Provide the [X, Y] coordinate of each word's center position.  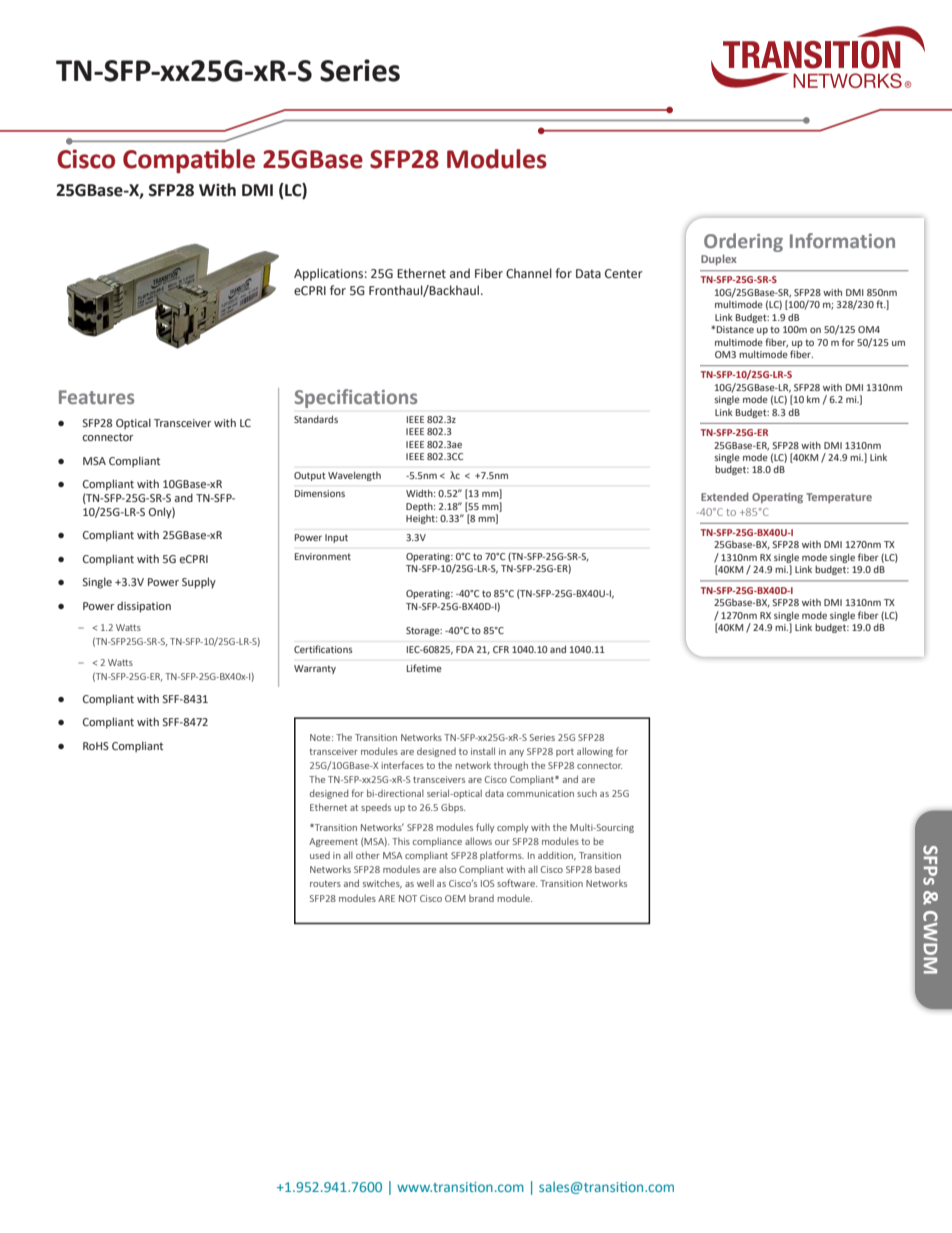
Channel [529, 273]
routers [325, 883]
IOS [487, 883]
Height [421, 519]
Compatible [189, 161]
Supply [199, 583]
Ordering [743, 244]
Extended [724, 496]
